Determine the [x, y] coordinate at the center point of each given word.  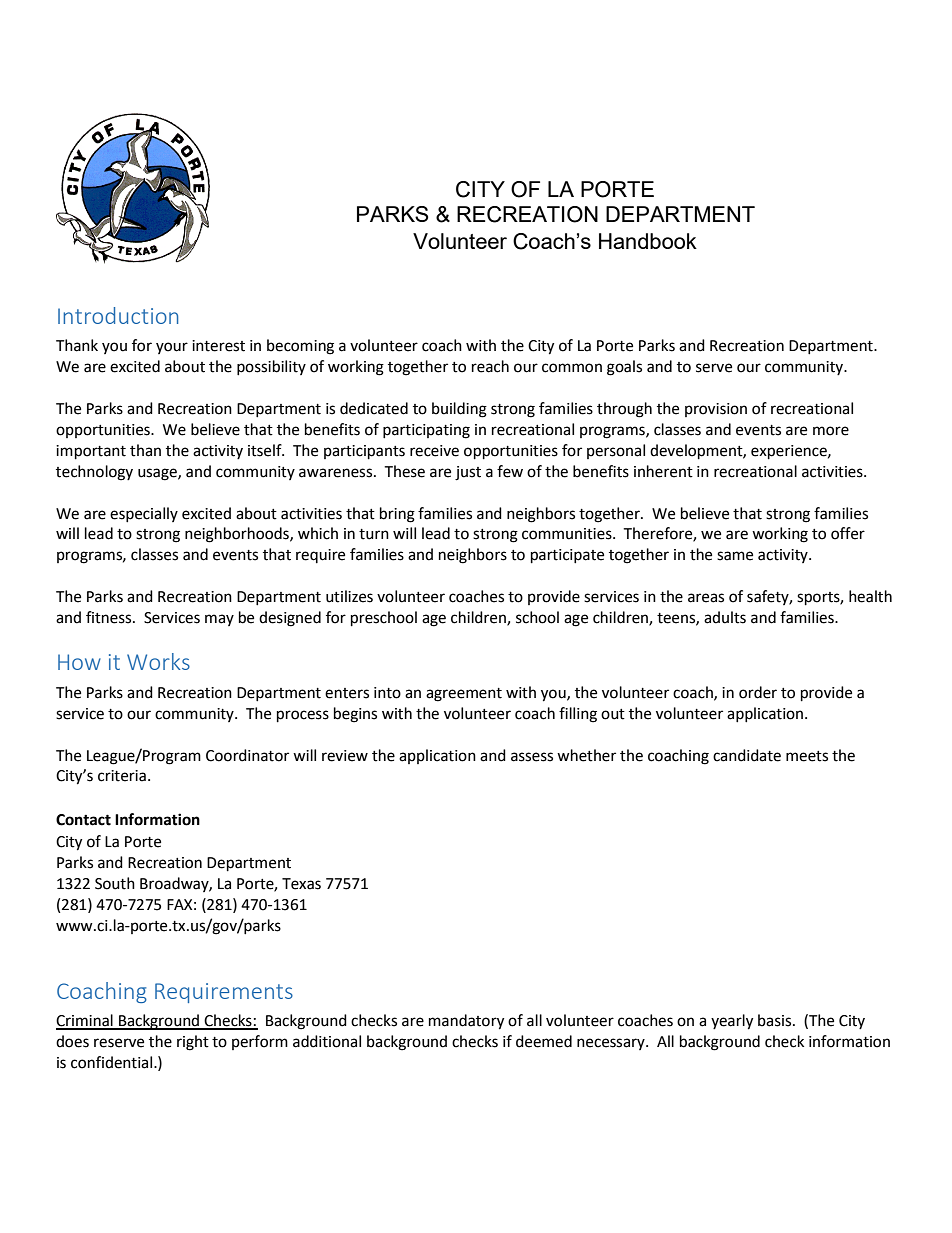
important [91, 452]
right [193, 1043]
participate [567, 556]
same [735, 556]
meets [807, 756]
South [115, 883]
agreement [464, 695]
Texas [301, 884]
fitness [110, 617]
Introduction [118, 315]
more [831, 431]
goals [624, 368]
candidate [747, 755]
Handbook [648, 241]
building [459, 410]
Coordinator [247, 755]
